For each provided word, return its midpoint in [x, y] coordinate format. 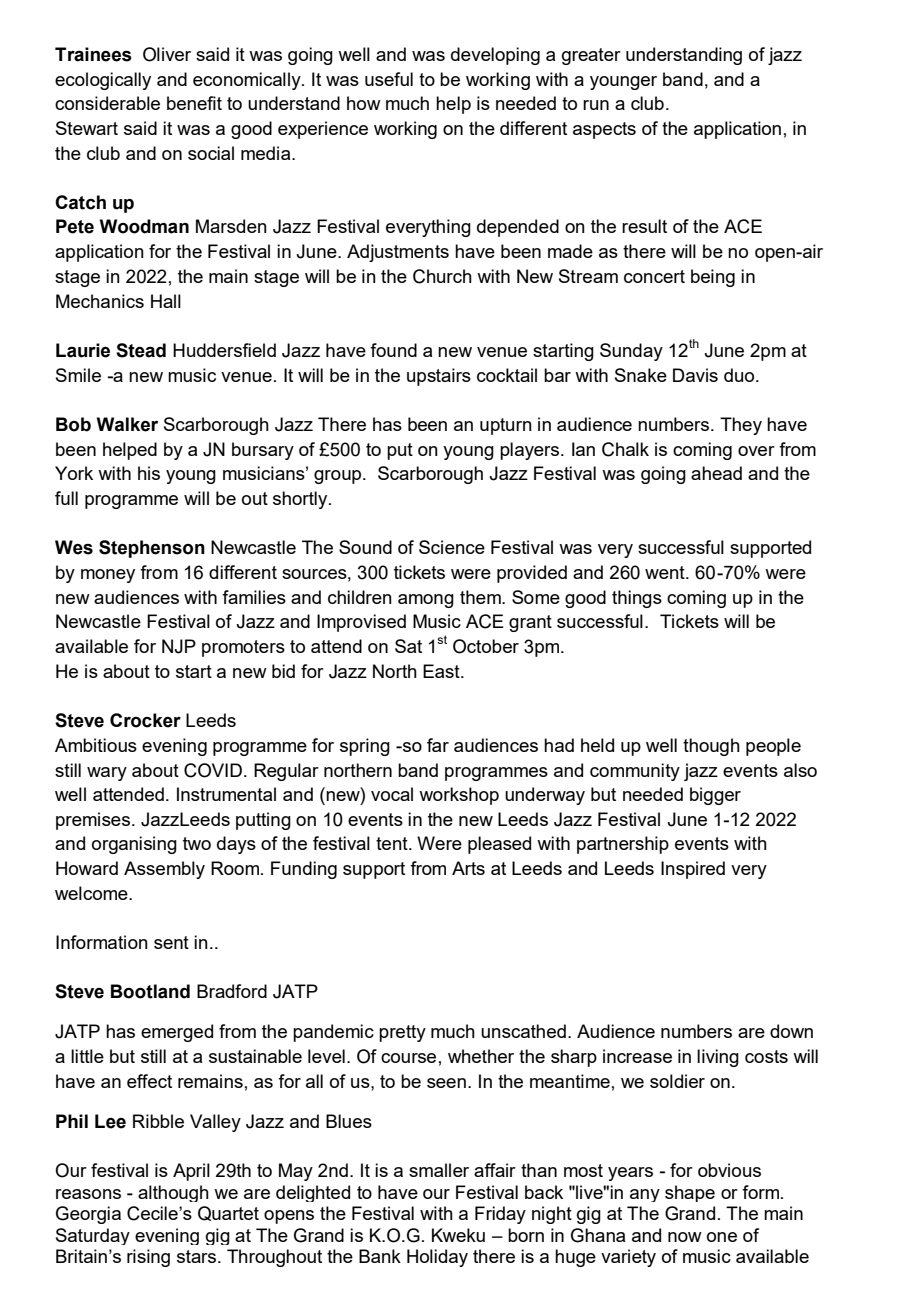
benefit [194, 103]
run [596, 105]
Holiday [437, 1258]
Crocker [145, 720]
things [637, 599]
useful [389, 79]
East [442, 671]
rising [148, 1258]
